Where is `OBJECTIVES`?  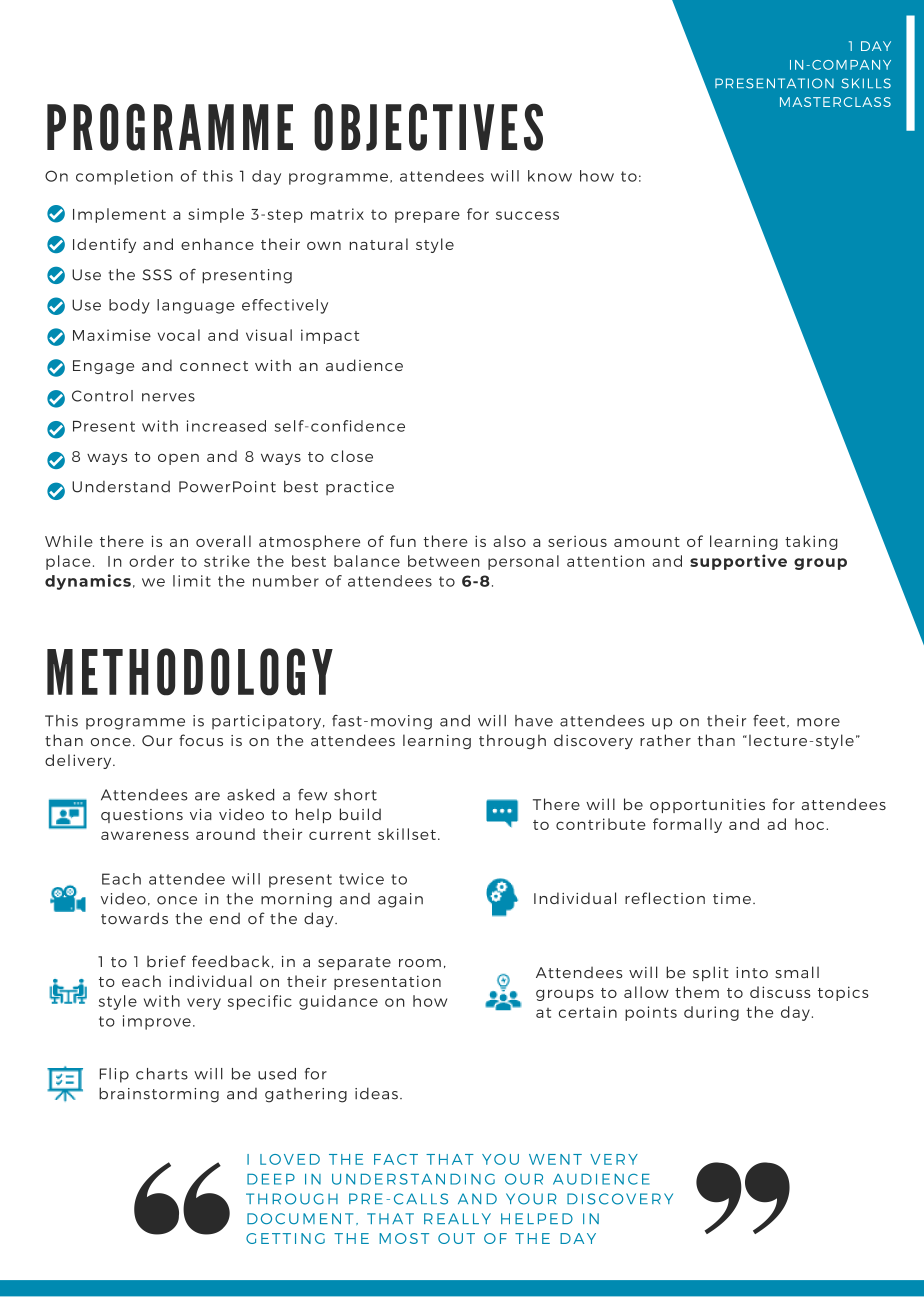 OBJECTIVES is located at coordinates (428, 127).
